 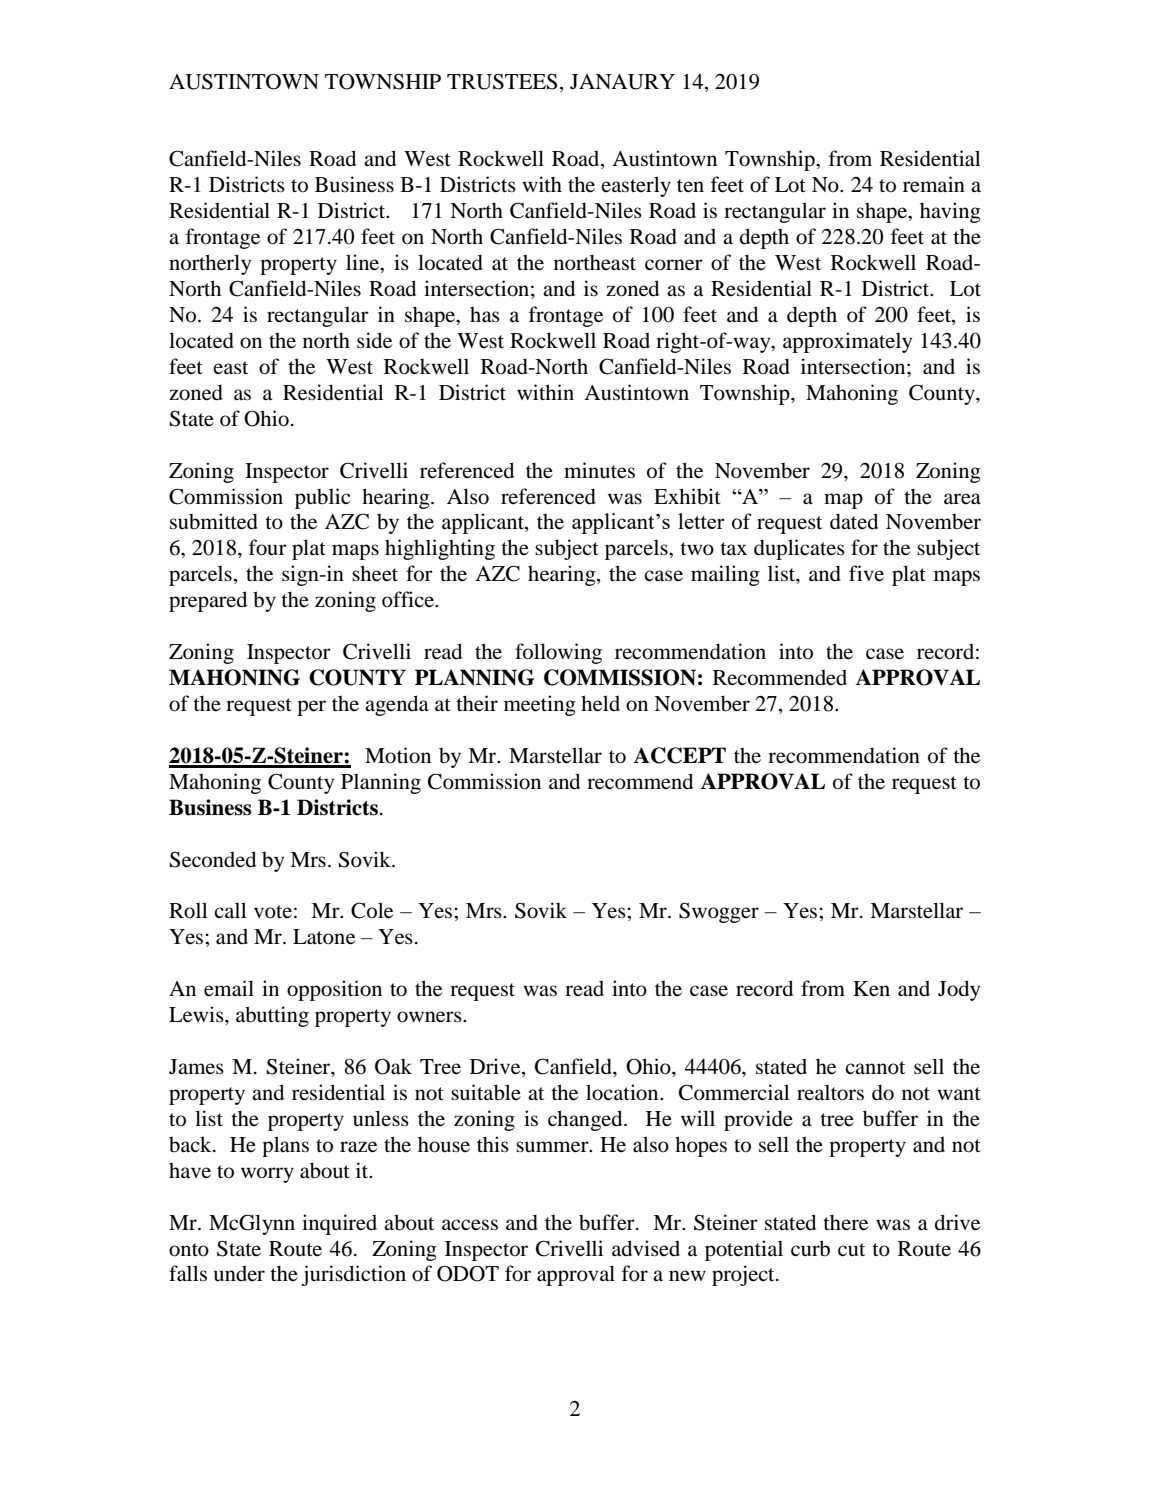 What do you see at coordinates (273, 912) in the page?
I see `vote` at bounding box center [273, 912].
